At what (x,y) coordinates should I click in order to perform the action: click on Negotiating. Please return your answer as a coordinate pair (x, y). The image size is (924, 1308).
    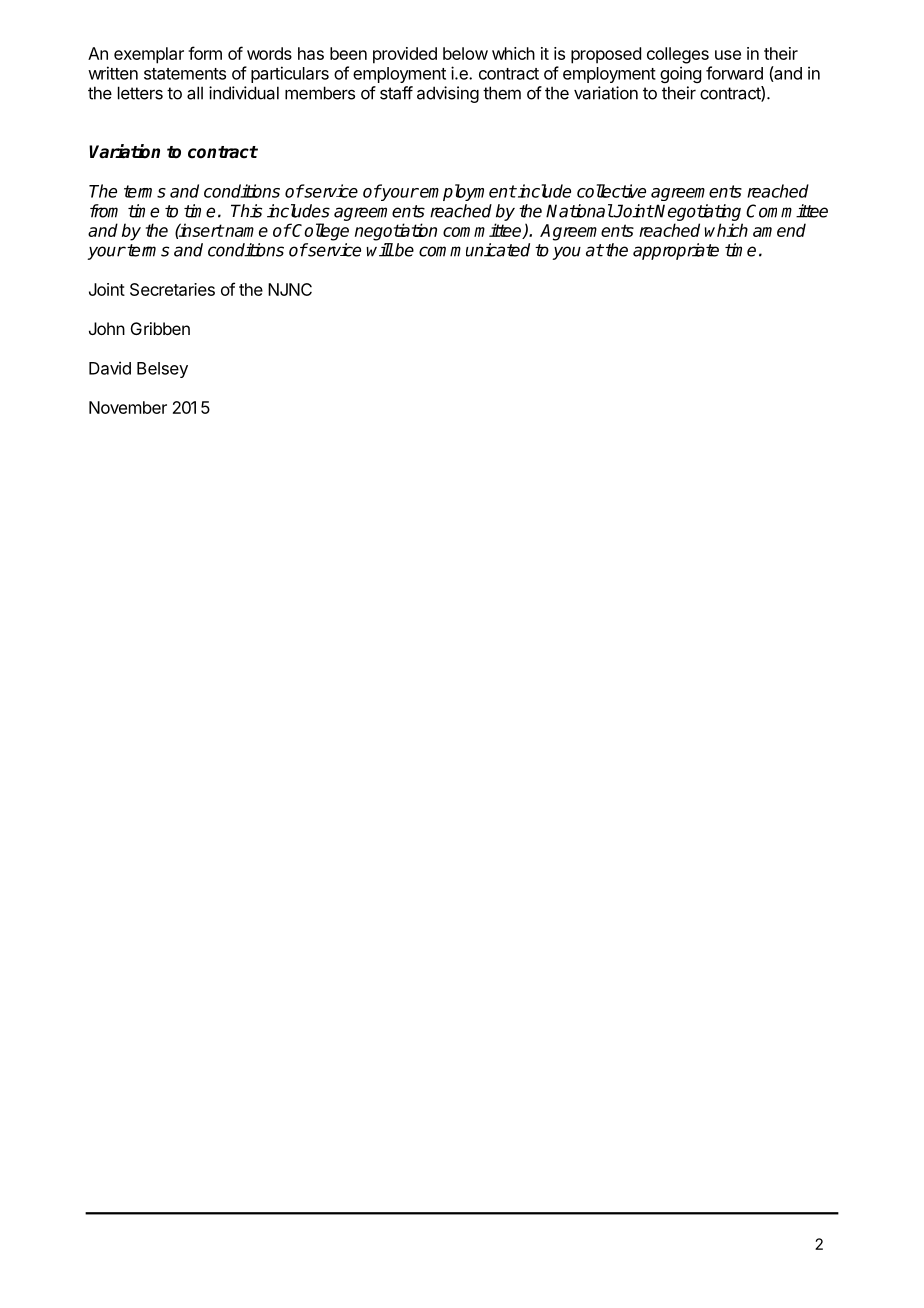
    Looking at the image, I should click on (697, 212).
